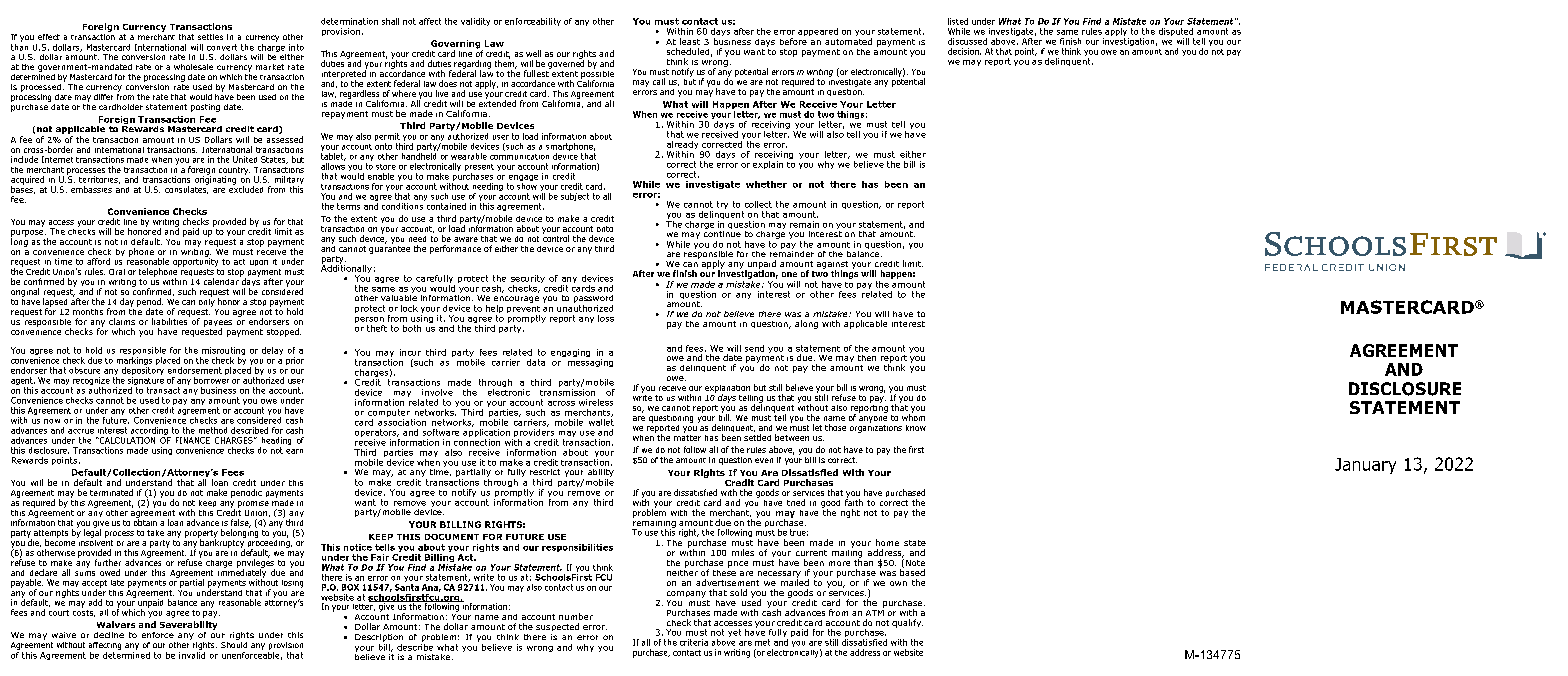  What do you see at coordinates (913, 416) in the screenshot?
I see `whom` at bounding box center [913, 416].
